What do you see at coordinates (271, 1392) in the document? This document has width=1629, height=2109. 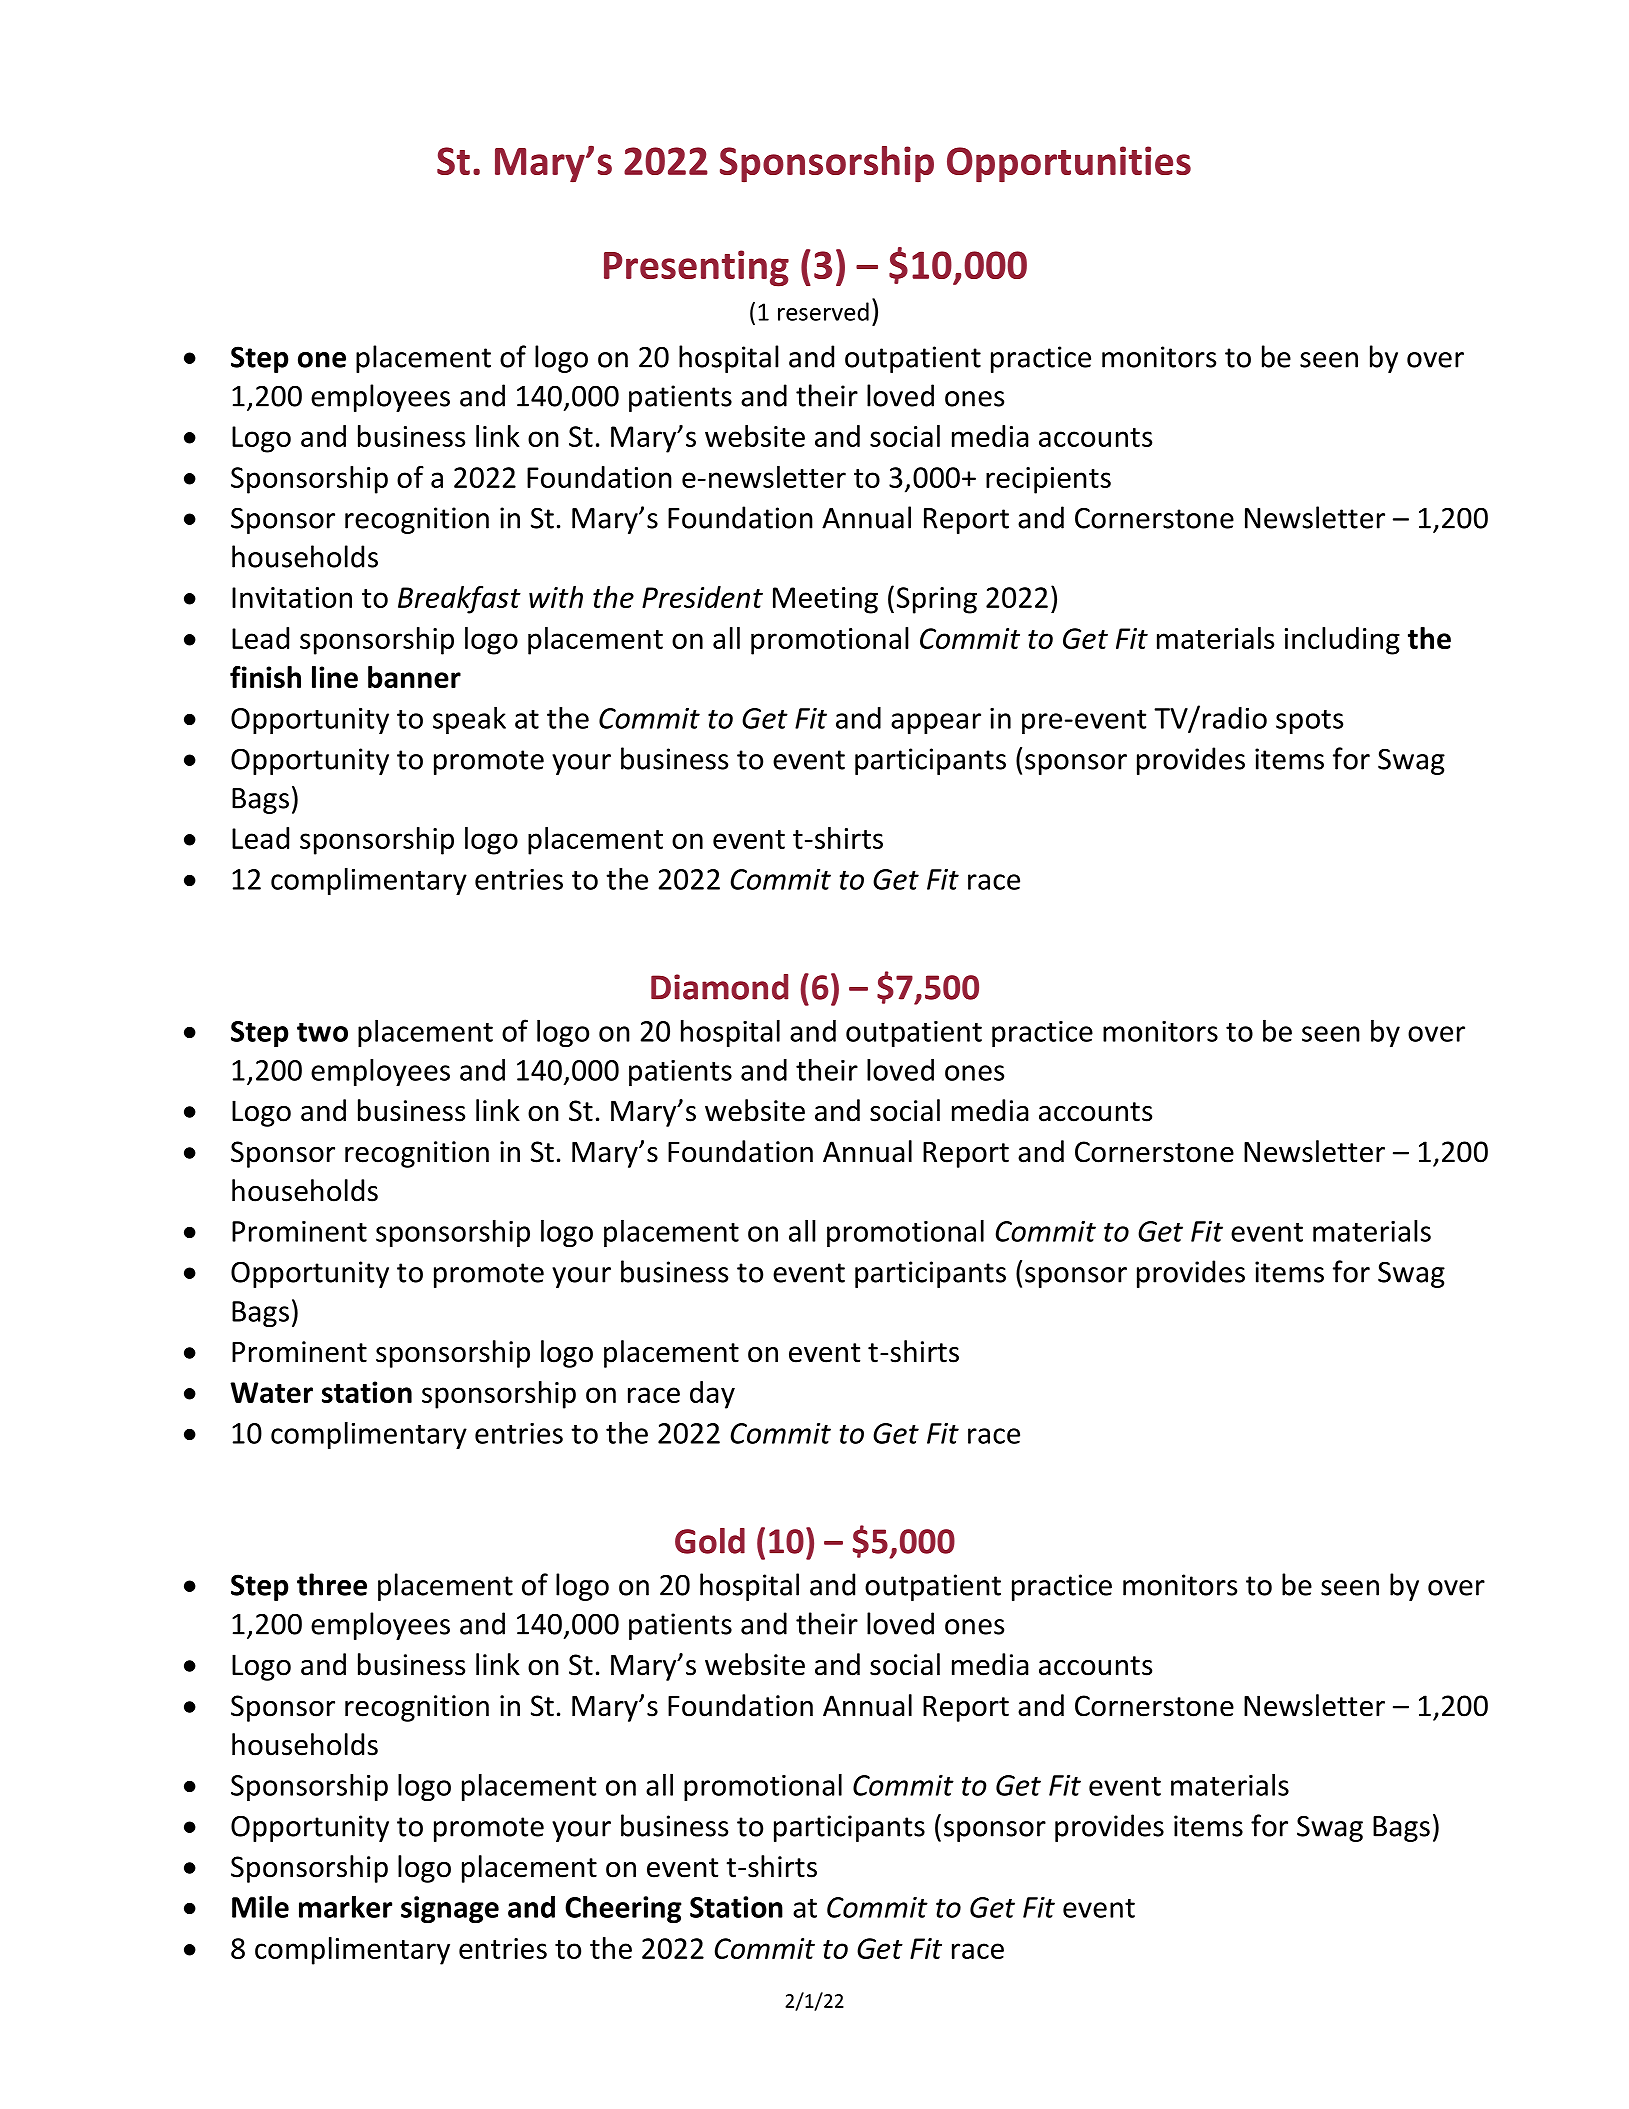 I see `Water` at bounding box center [271, 1392].
